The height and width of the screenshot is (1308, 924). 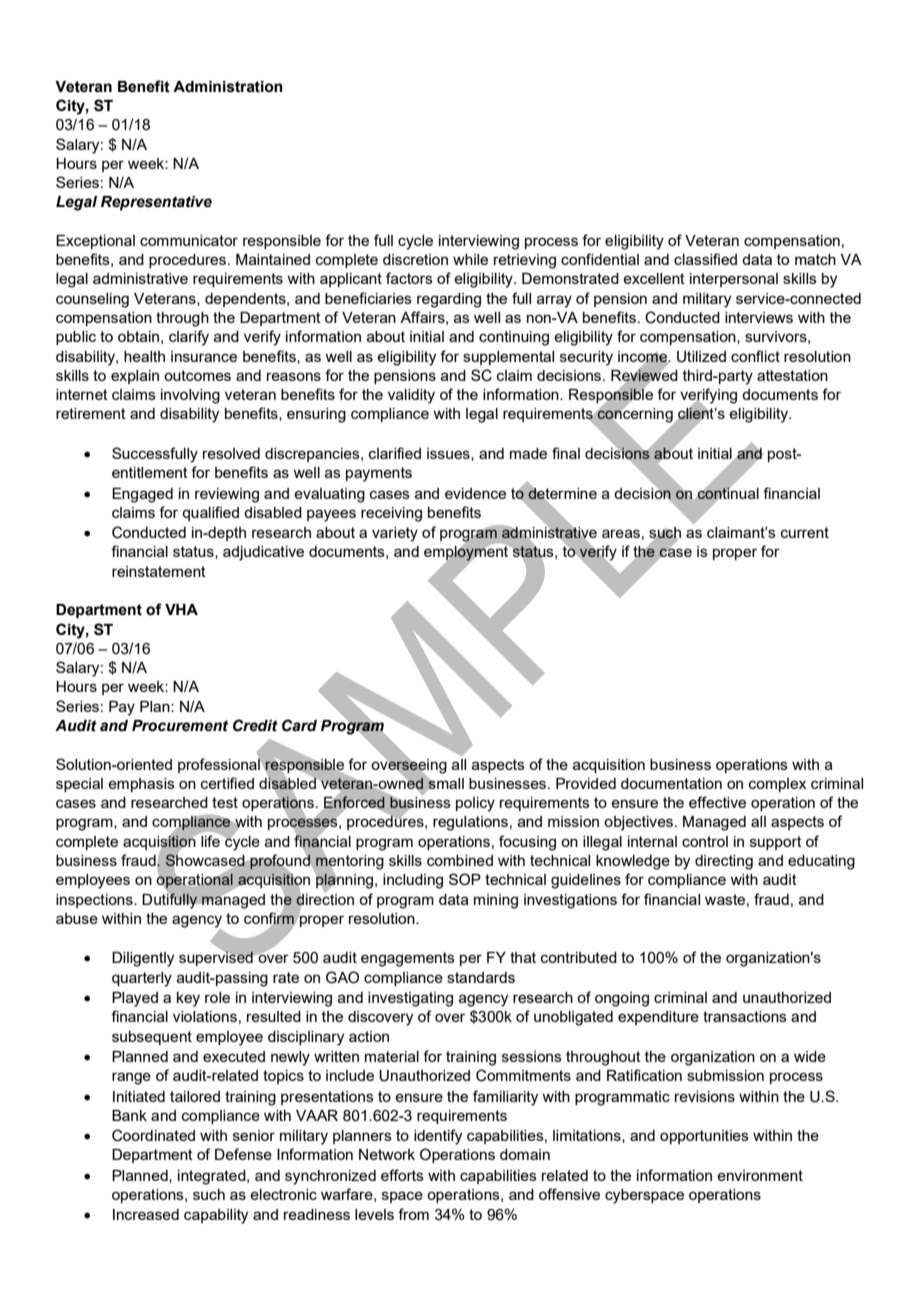 I want to click on classified, so click(x=705, y=259).
